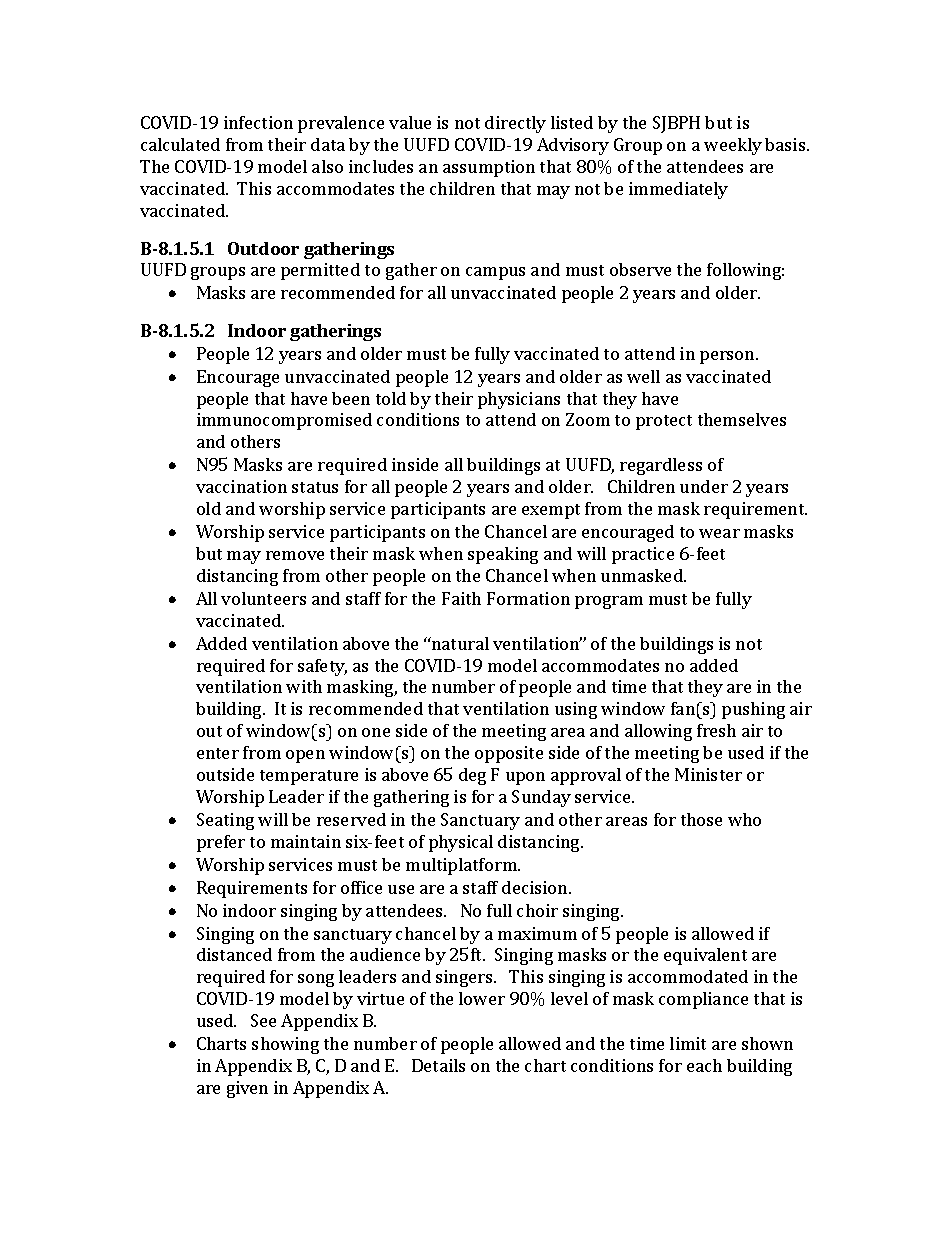 The height and width of the document is (1233, 952). Describe the element at coordinates (218, 753) in the document. I see `enter` at that location.
